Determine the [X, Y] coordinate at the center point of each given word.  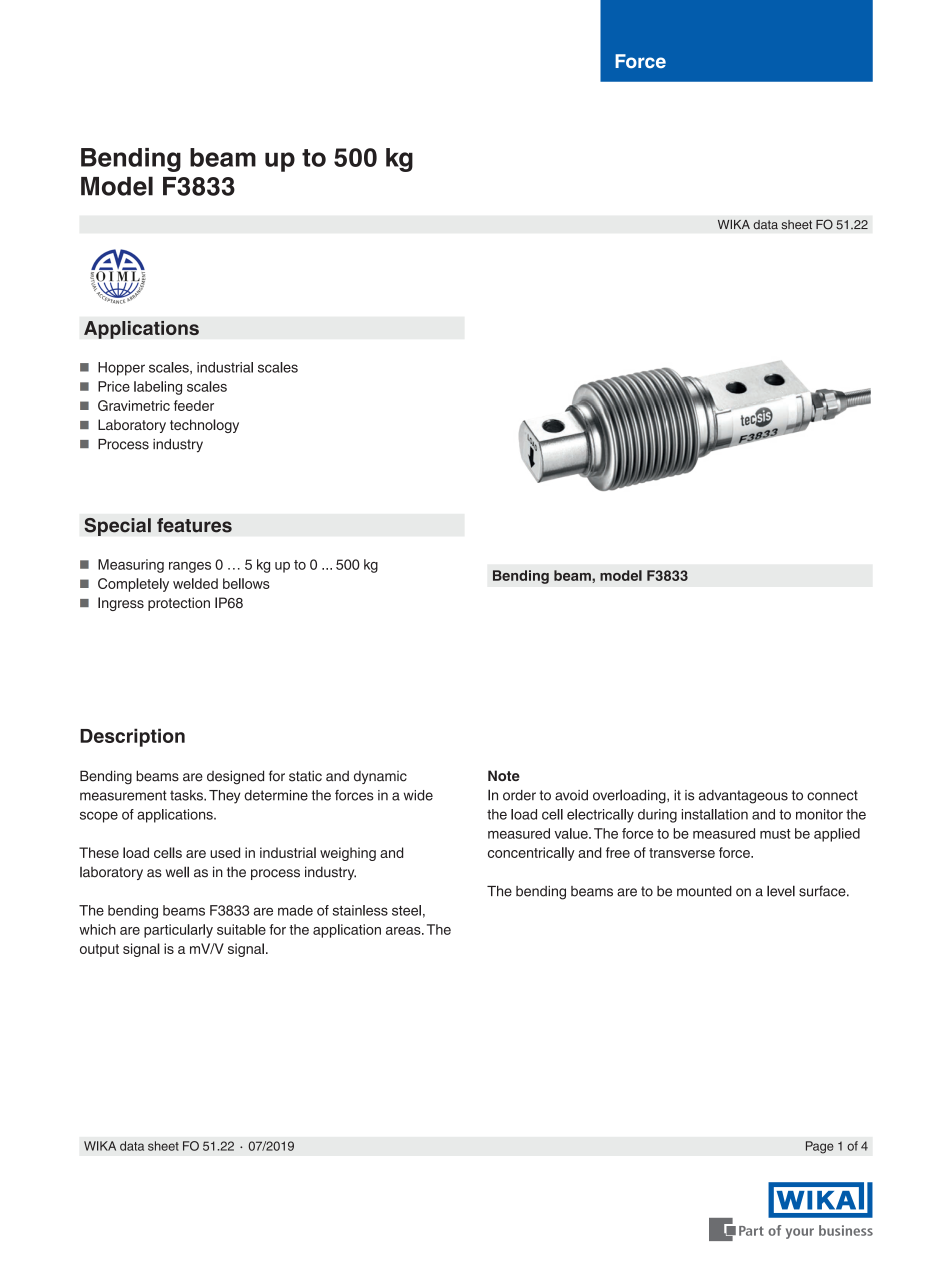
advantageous [743, 797]
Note [504, 775]
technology [204, 426]
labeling [158, 388]
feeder [194, 405]
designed [235, 777]
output [99, 950]
